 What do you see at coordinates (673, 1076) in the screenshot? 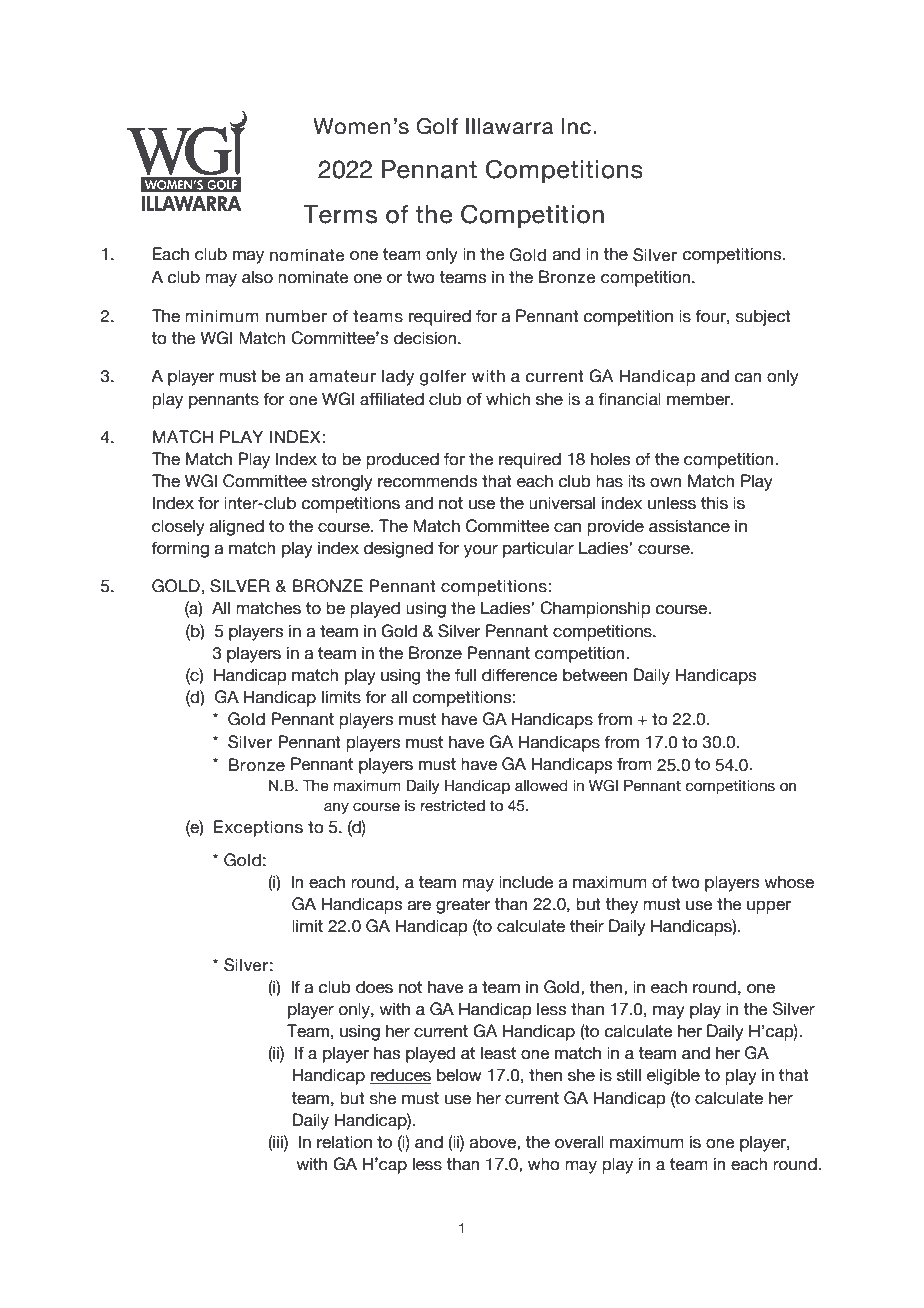
I see `eligible` at bounding box center [673, 1076].
